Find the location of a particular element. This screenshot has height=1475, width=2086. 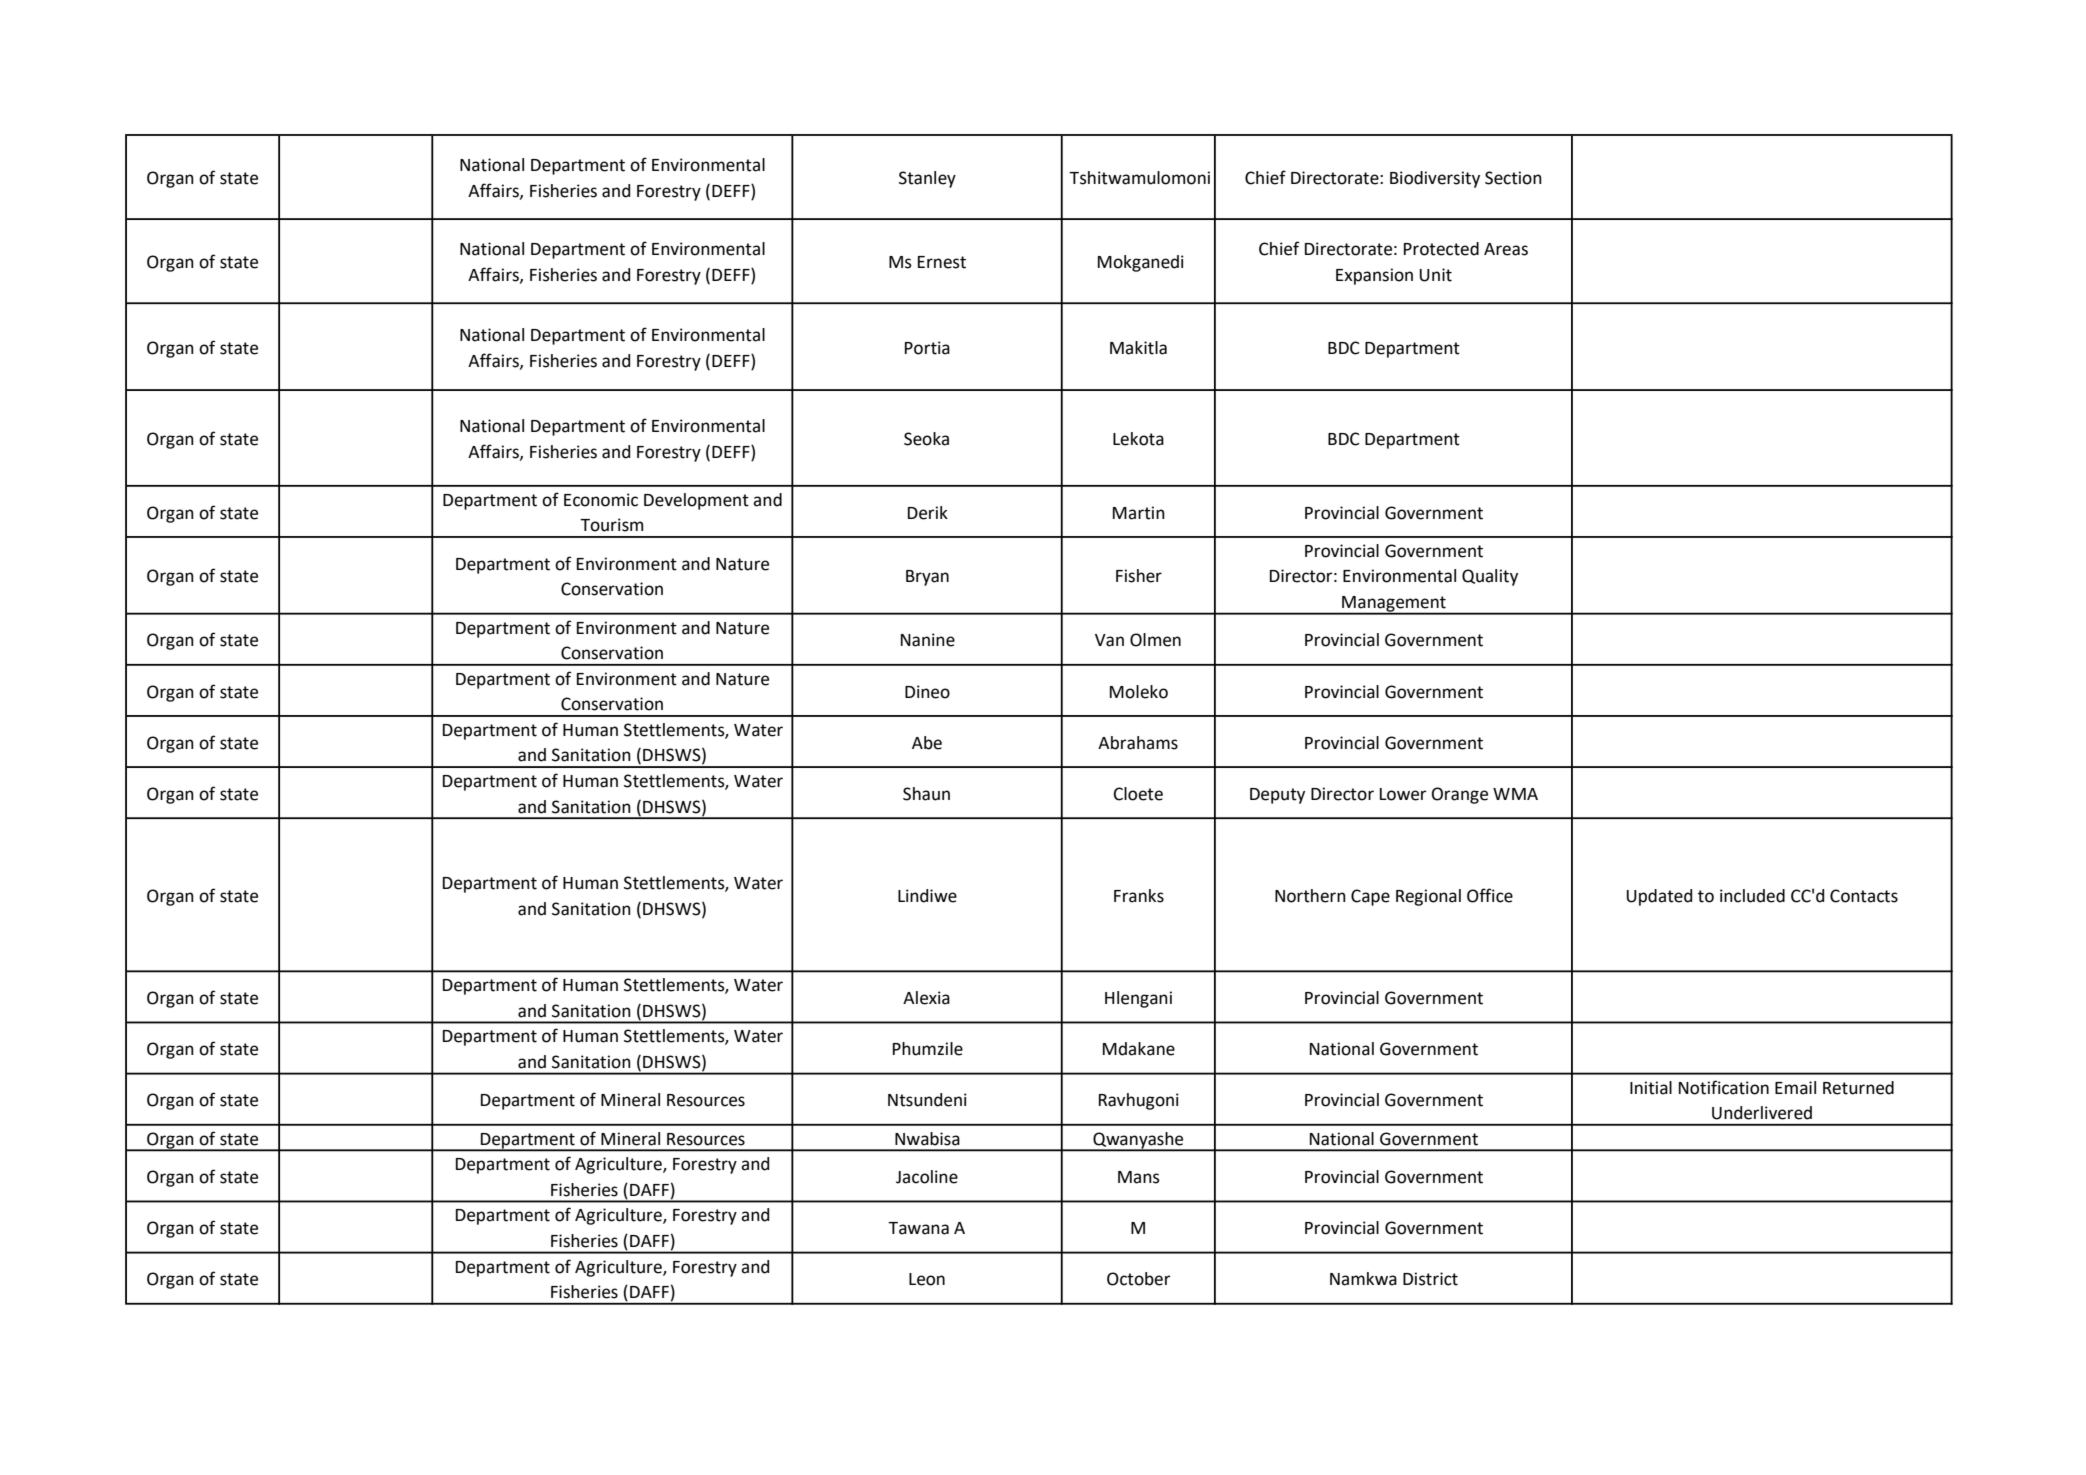

Leon is located at coordinates (927, 1279).
